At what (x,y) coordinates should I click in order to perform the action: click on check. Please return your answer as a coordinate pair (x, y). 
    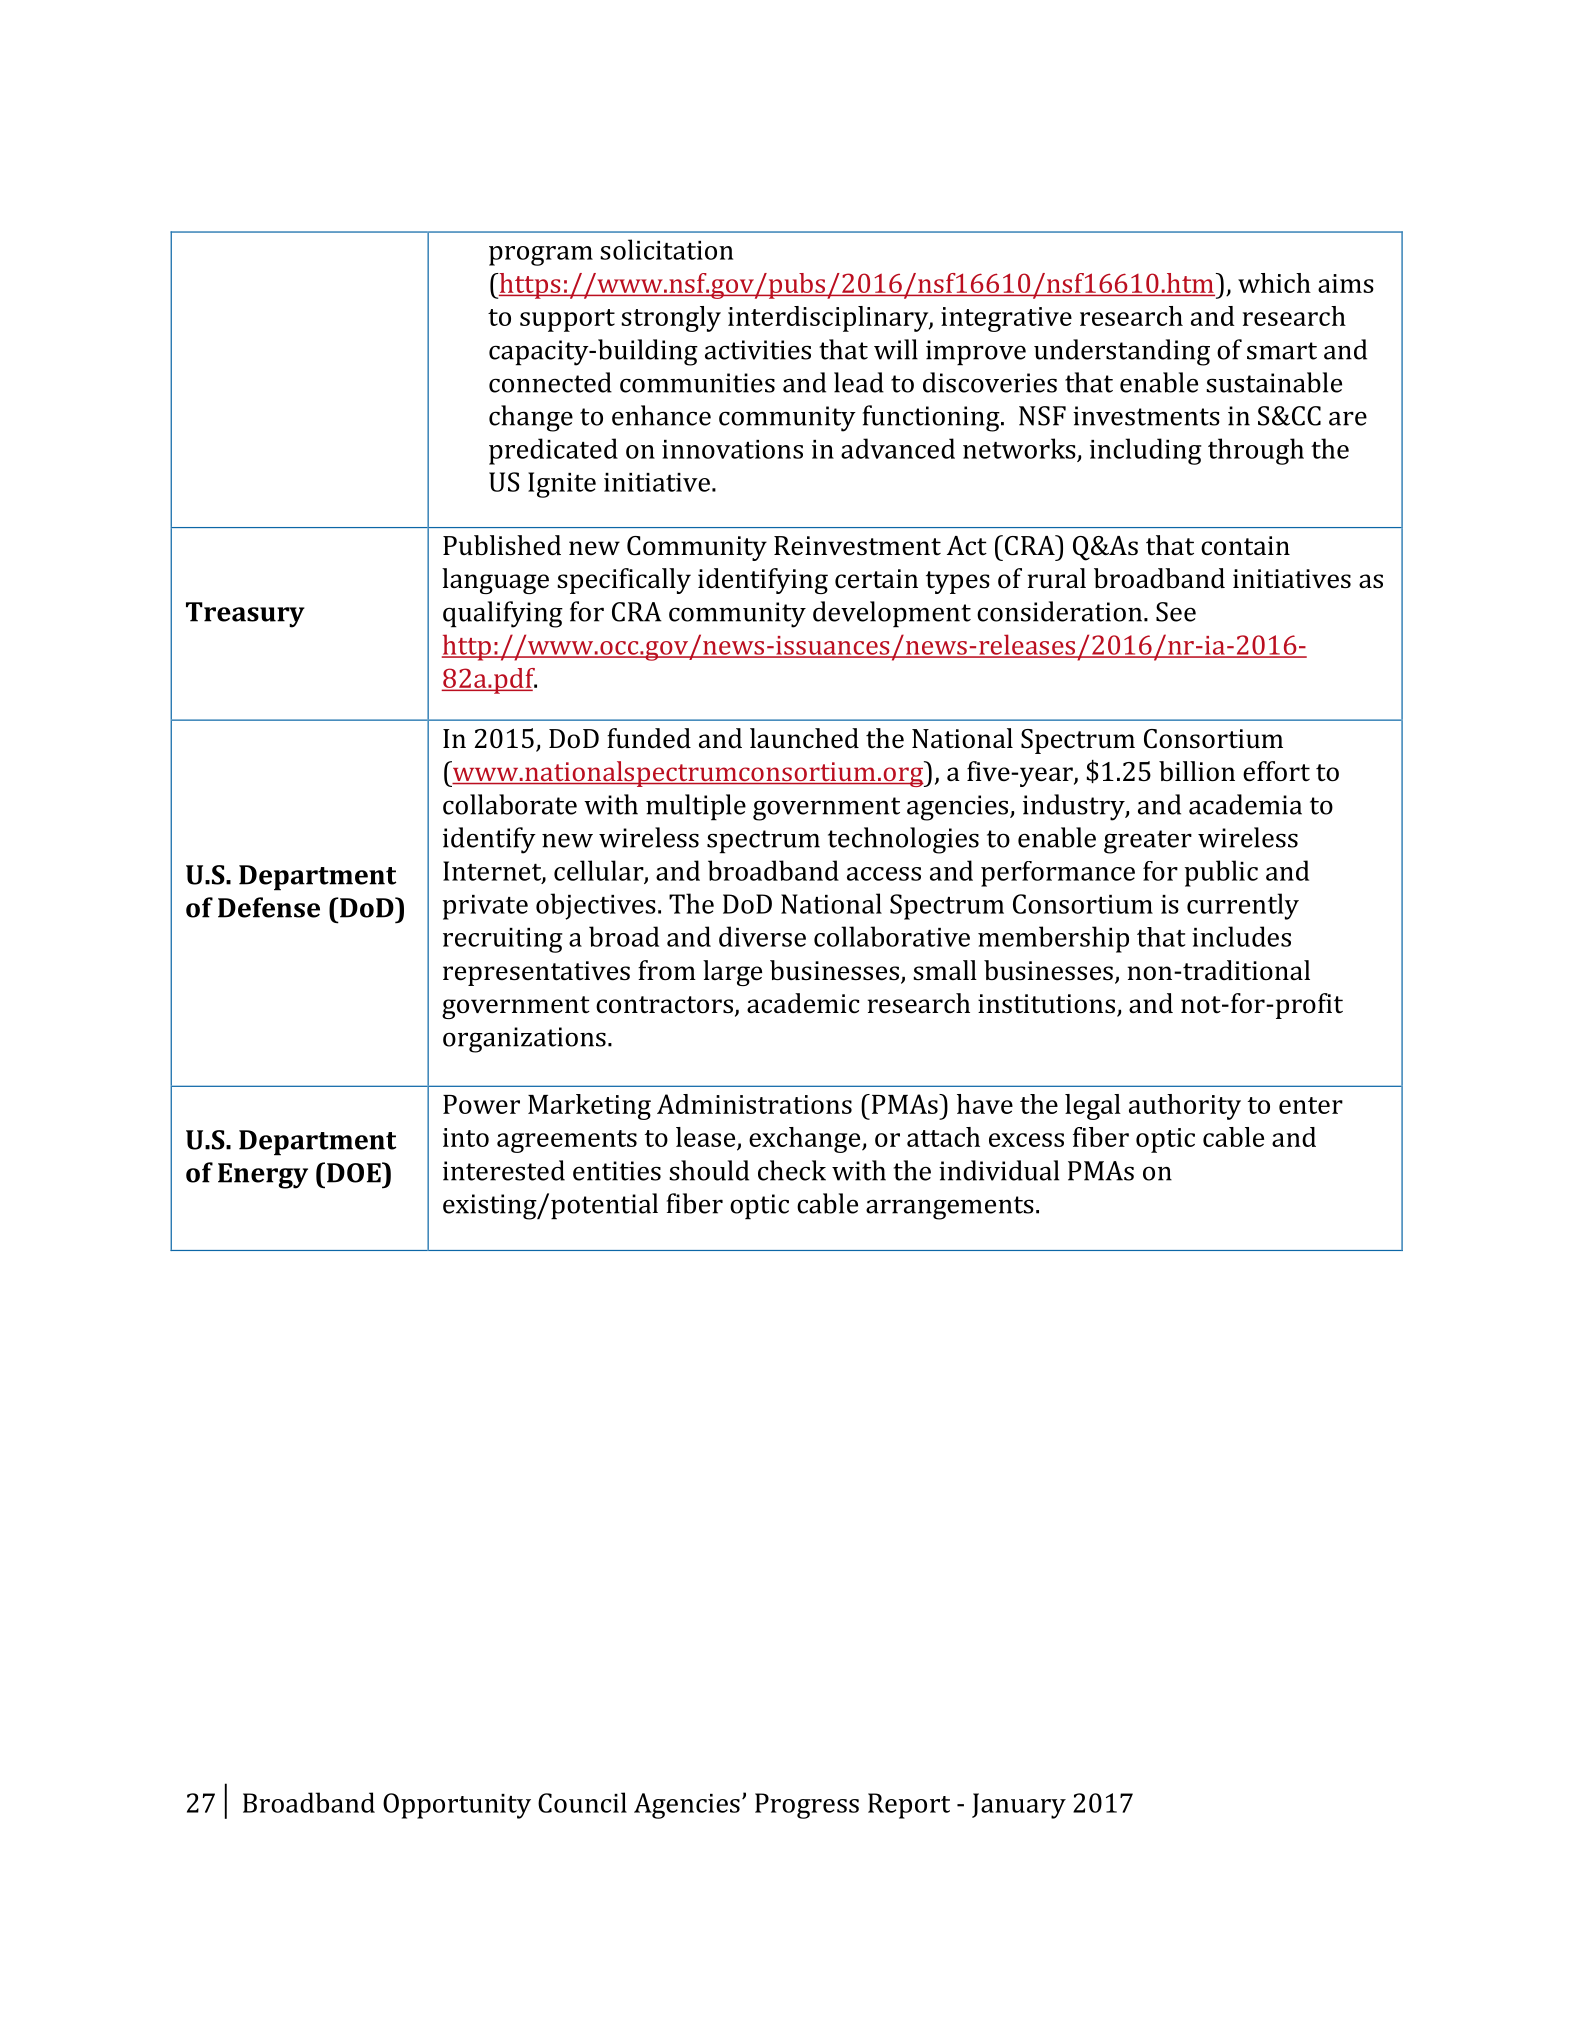
    Looking at the image, I should click on (792, 1170).
